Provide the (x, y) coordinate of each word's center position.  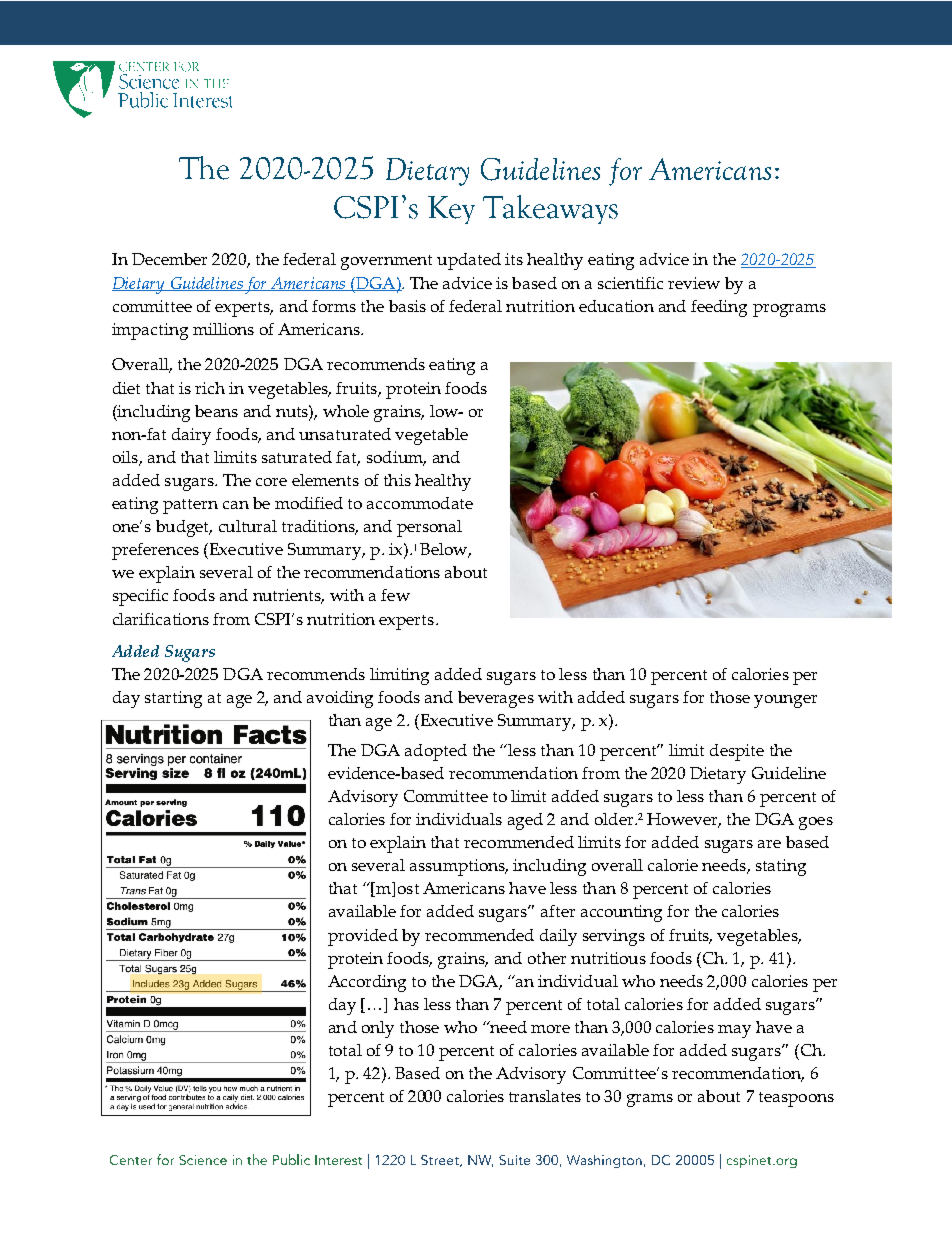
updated (469, 261)
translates (545, 1096)
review (694, 283)
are (769, 844)
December (169, 259)
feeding (719, 308)
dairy (191, 436)
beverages (496, 699)
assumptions (458, 867)
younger (785, 701)
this (397, 480)
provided (363, 937)
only (378, 1029)
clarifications (161, 619)
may (734, 1031)
